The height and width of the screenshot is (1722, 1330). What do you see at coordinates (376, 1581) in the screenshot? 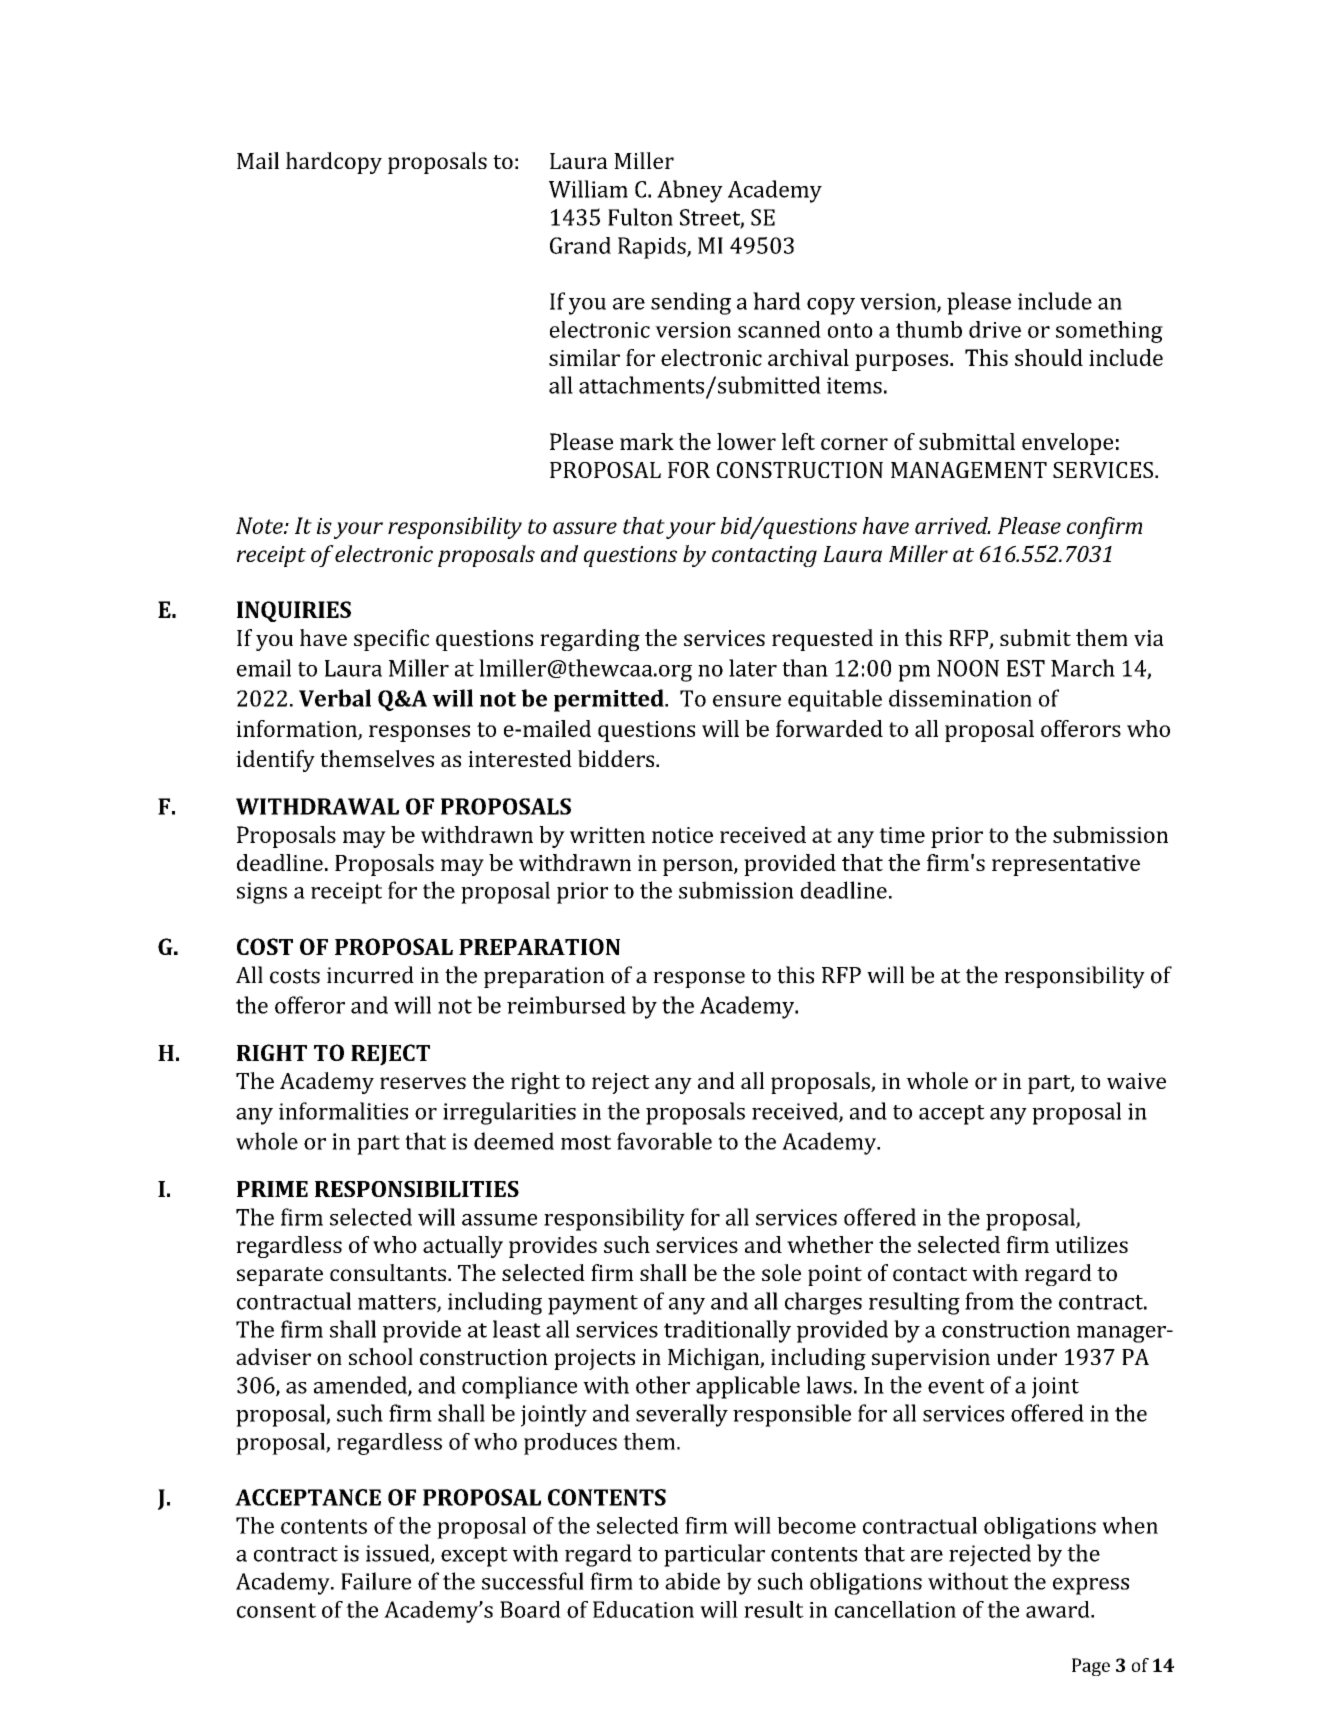
I see `Failure` at bounding box center [376, 1581].
